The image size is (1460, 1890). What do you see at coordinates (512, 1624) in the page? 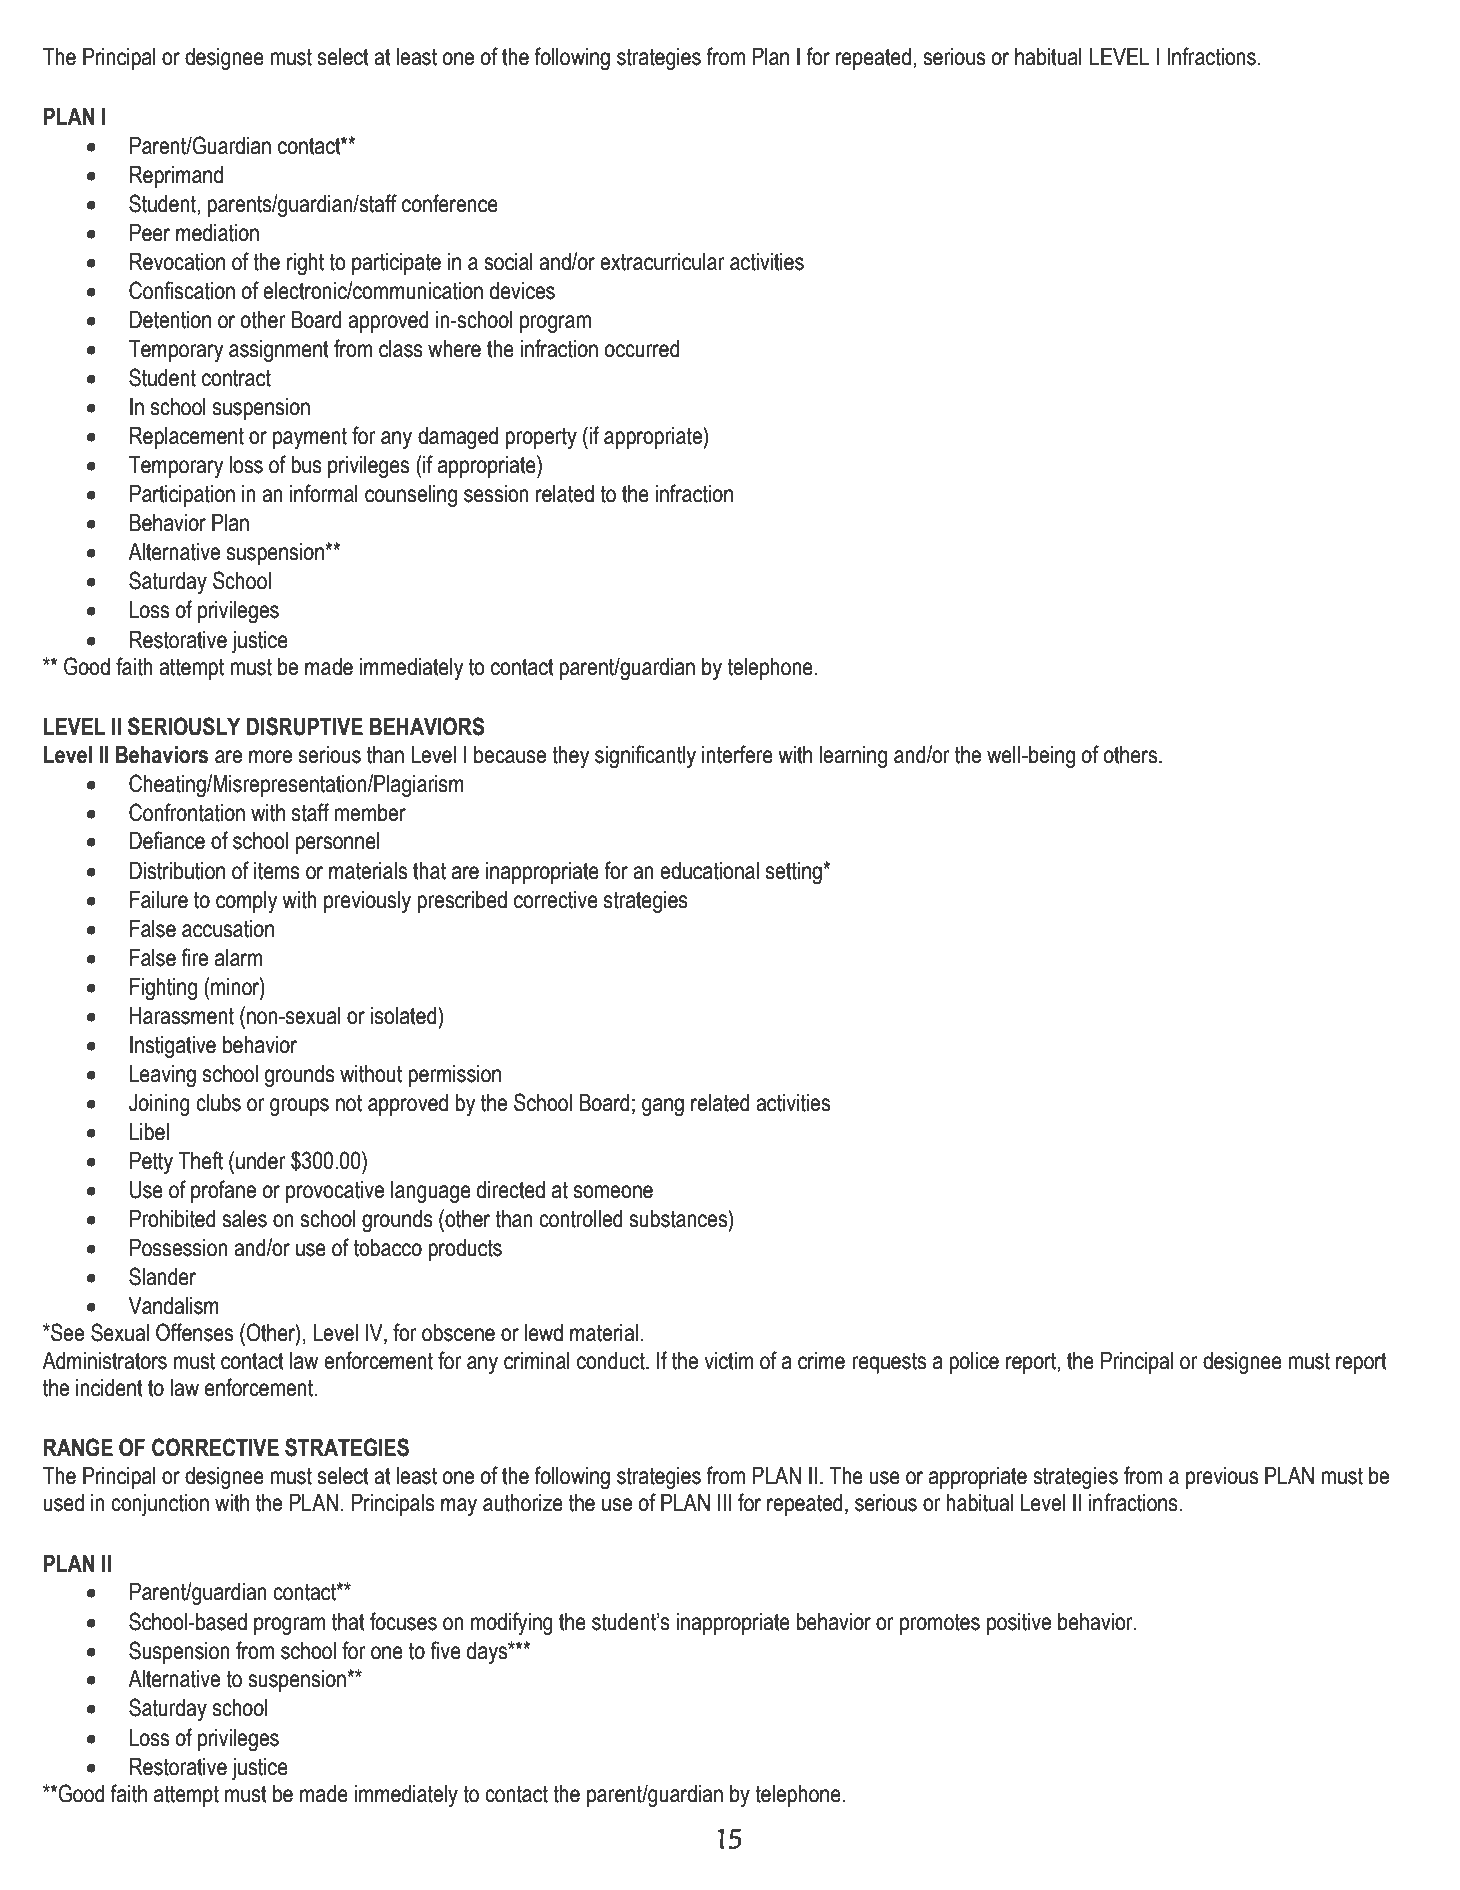
I see `modifying` at bounding box center [512, 1624].
